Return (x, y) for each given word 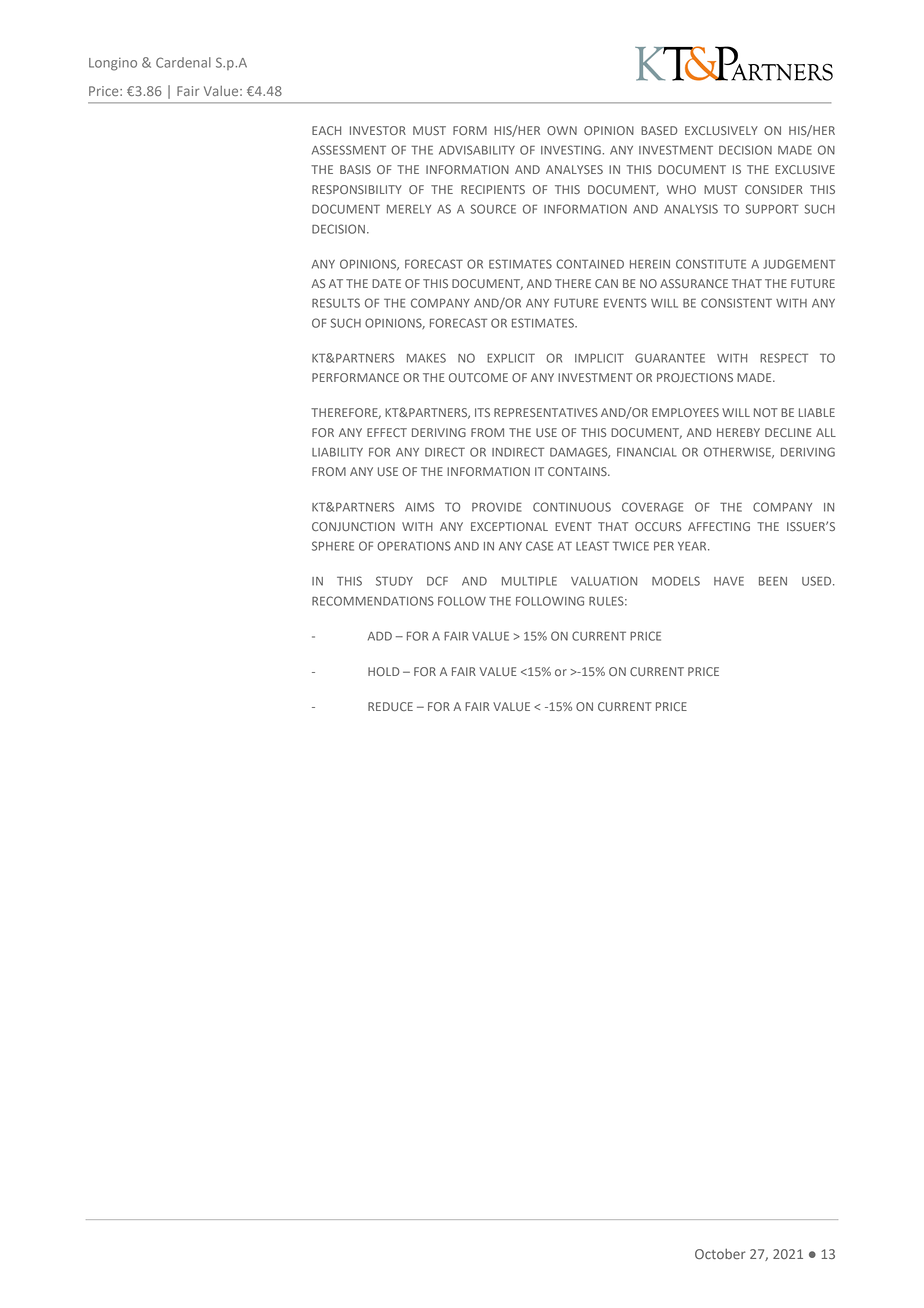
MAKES (426, 358)
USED (818, 581)
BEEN (773, 581)
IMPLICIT (599, 358)
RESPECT (784, 358)
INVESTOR (378, 130)
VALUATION (604, 581)
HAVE (729, 581)
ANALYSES (574, 169)
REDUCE (390, 706)
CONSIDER (774, 189)
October (720, 1253)
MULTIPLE (529, 581)
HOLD (384, 671)
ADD (380, 636)
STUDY (394, 581)
